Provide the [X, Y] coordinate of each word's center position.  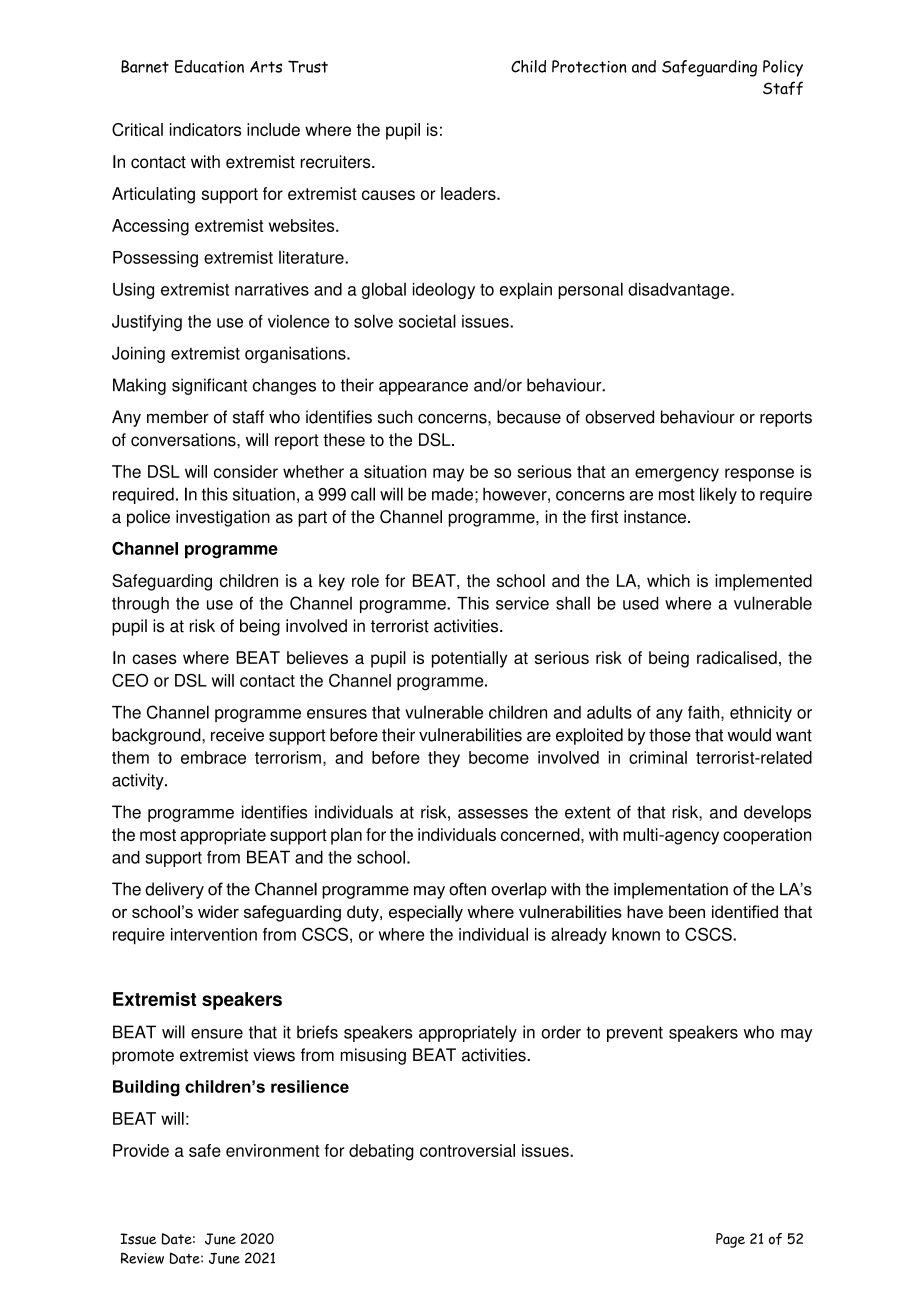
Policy [783, 68]
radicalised [737, 657]
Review [142, 1258]
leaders [469, 193]
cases [154, 659]
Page [730, 1240]
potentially [469, 659]
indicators [205, 129]
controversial [467, 1150]
